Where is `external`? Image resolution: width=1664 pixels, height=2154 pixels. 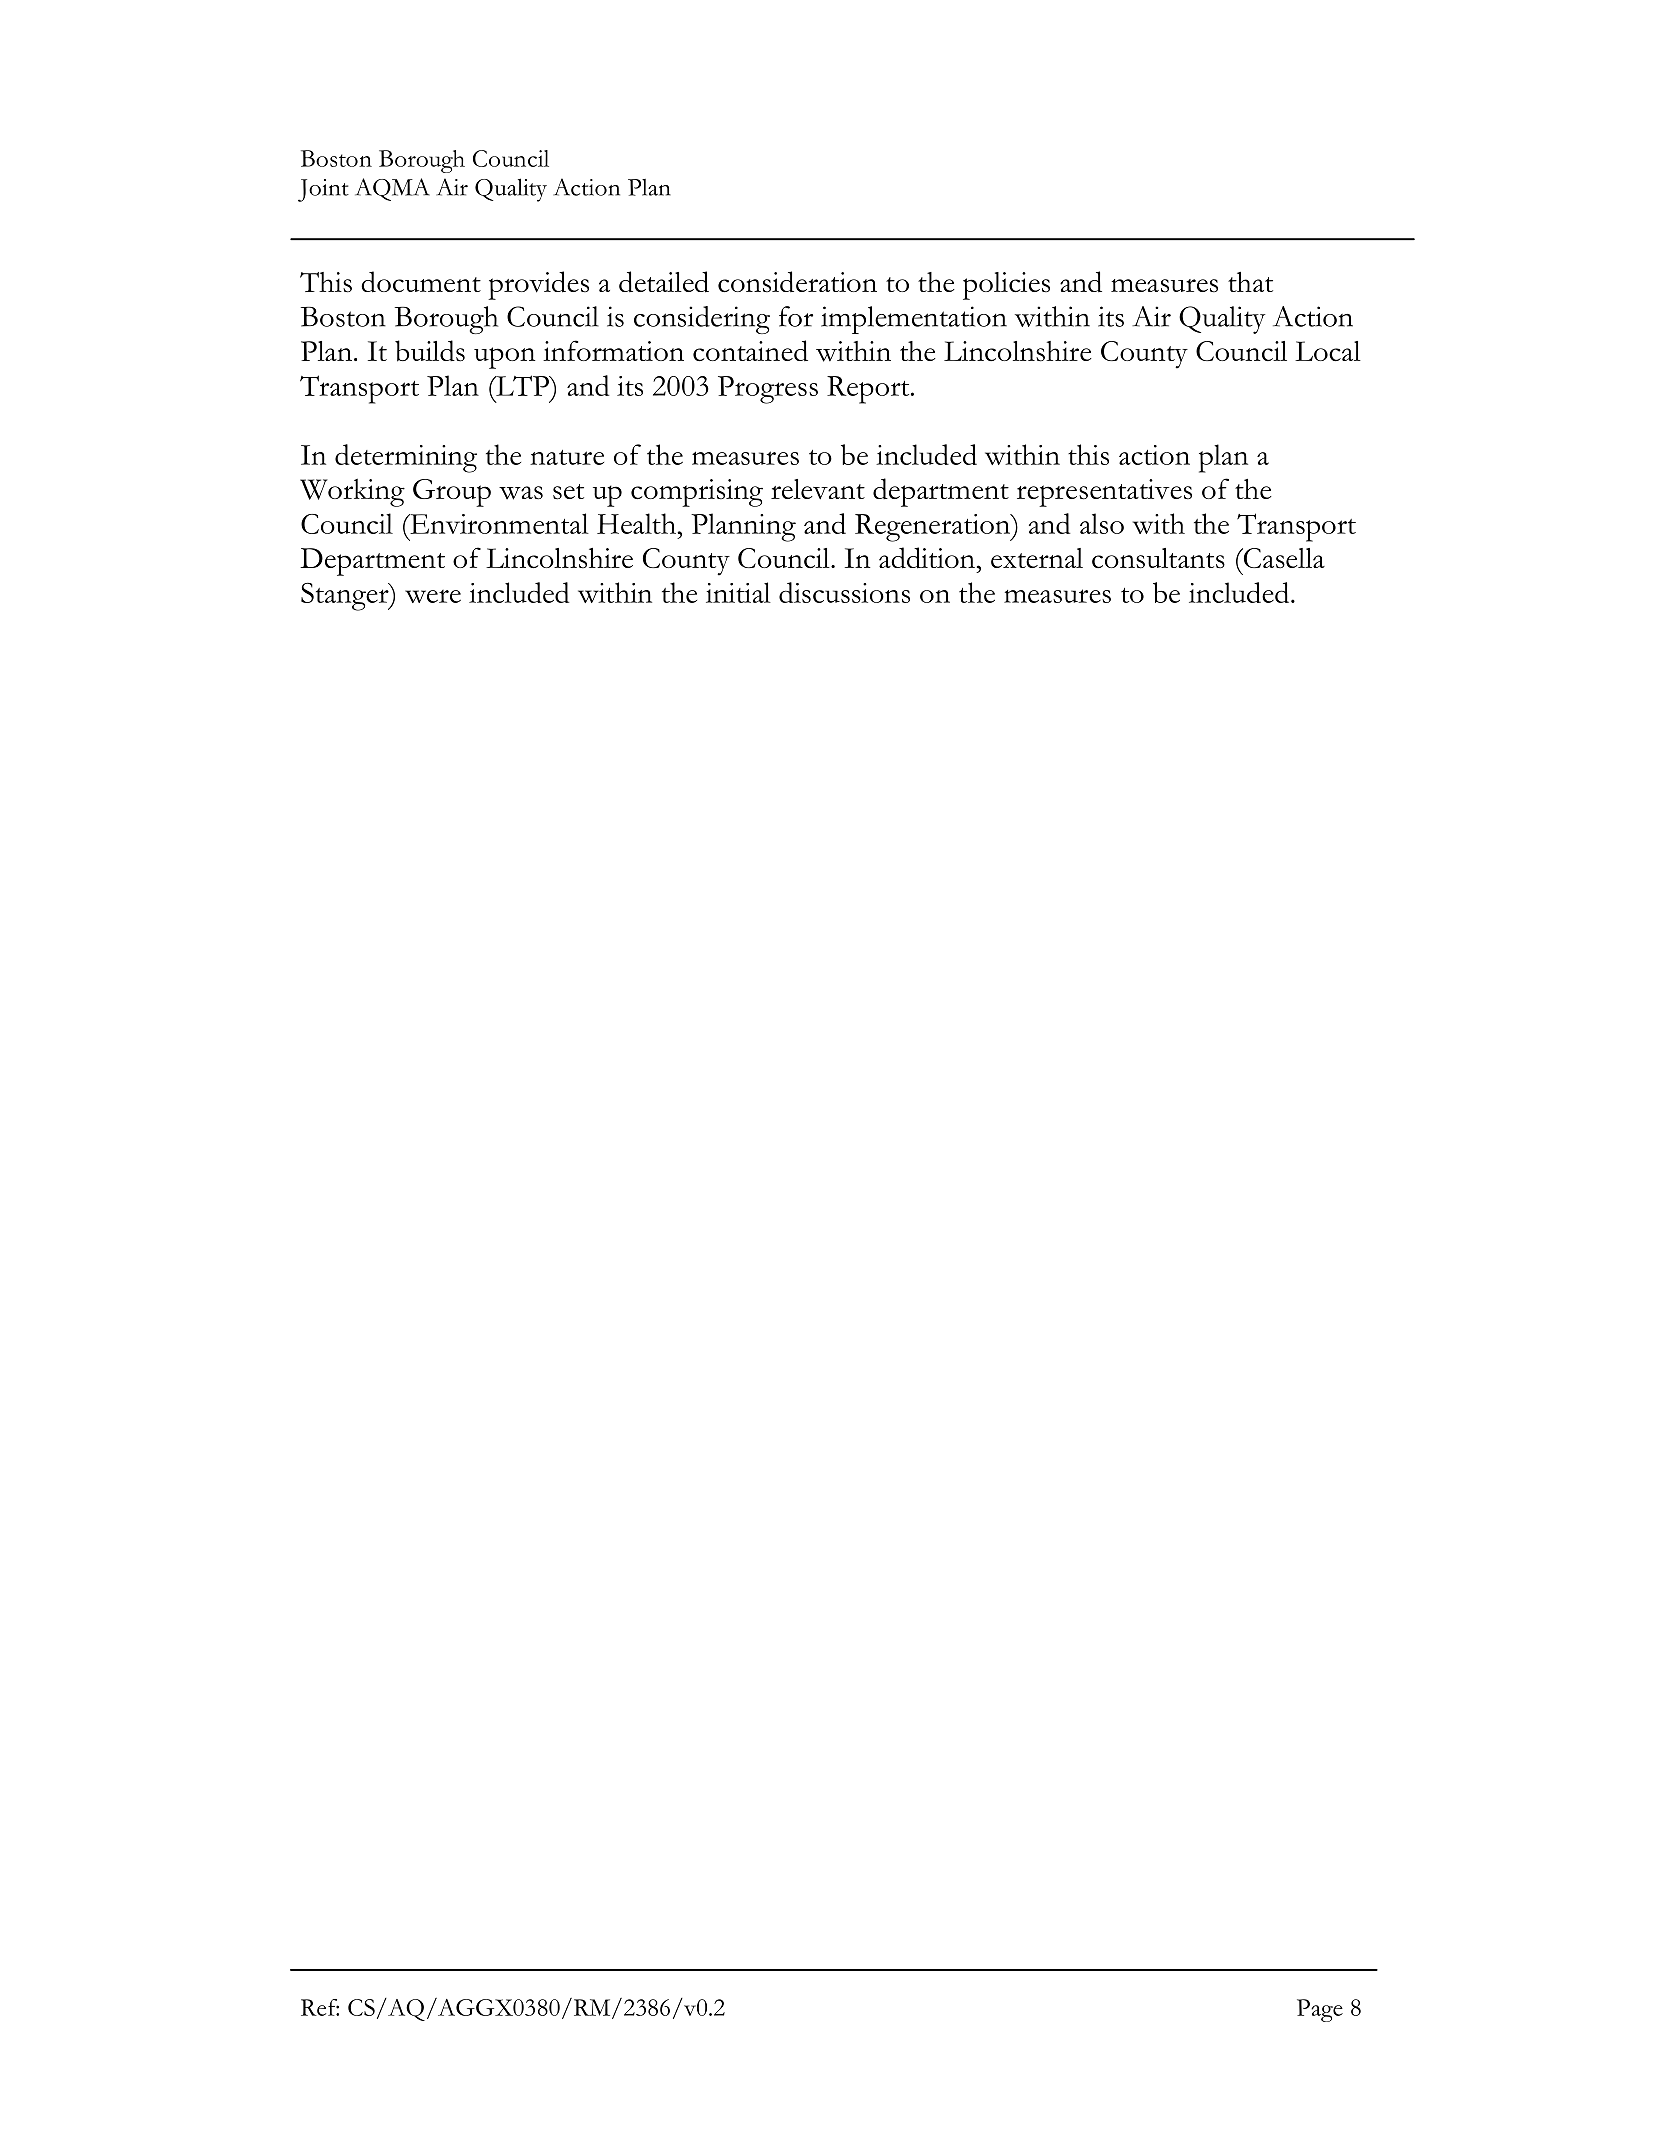 external is located at coordinates (1037, 558).
